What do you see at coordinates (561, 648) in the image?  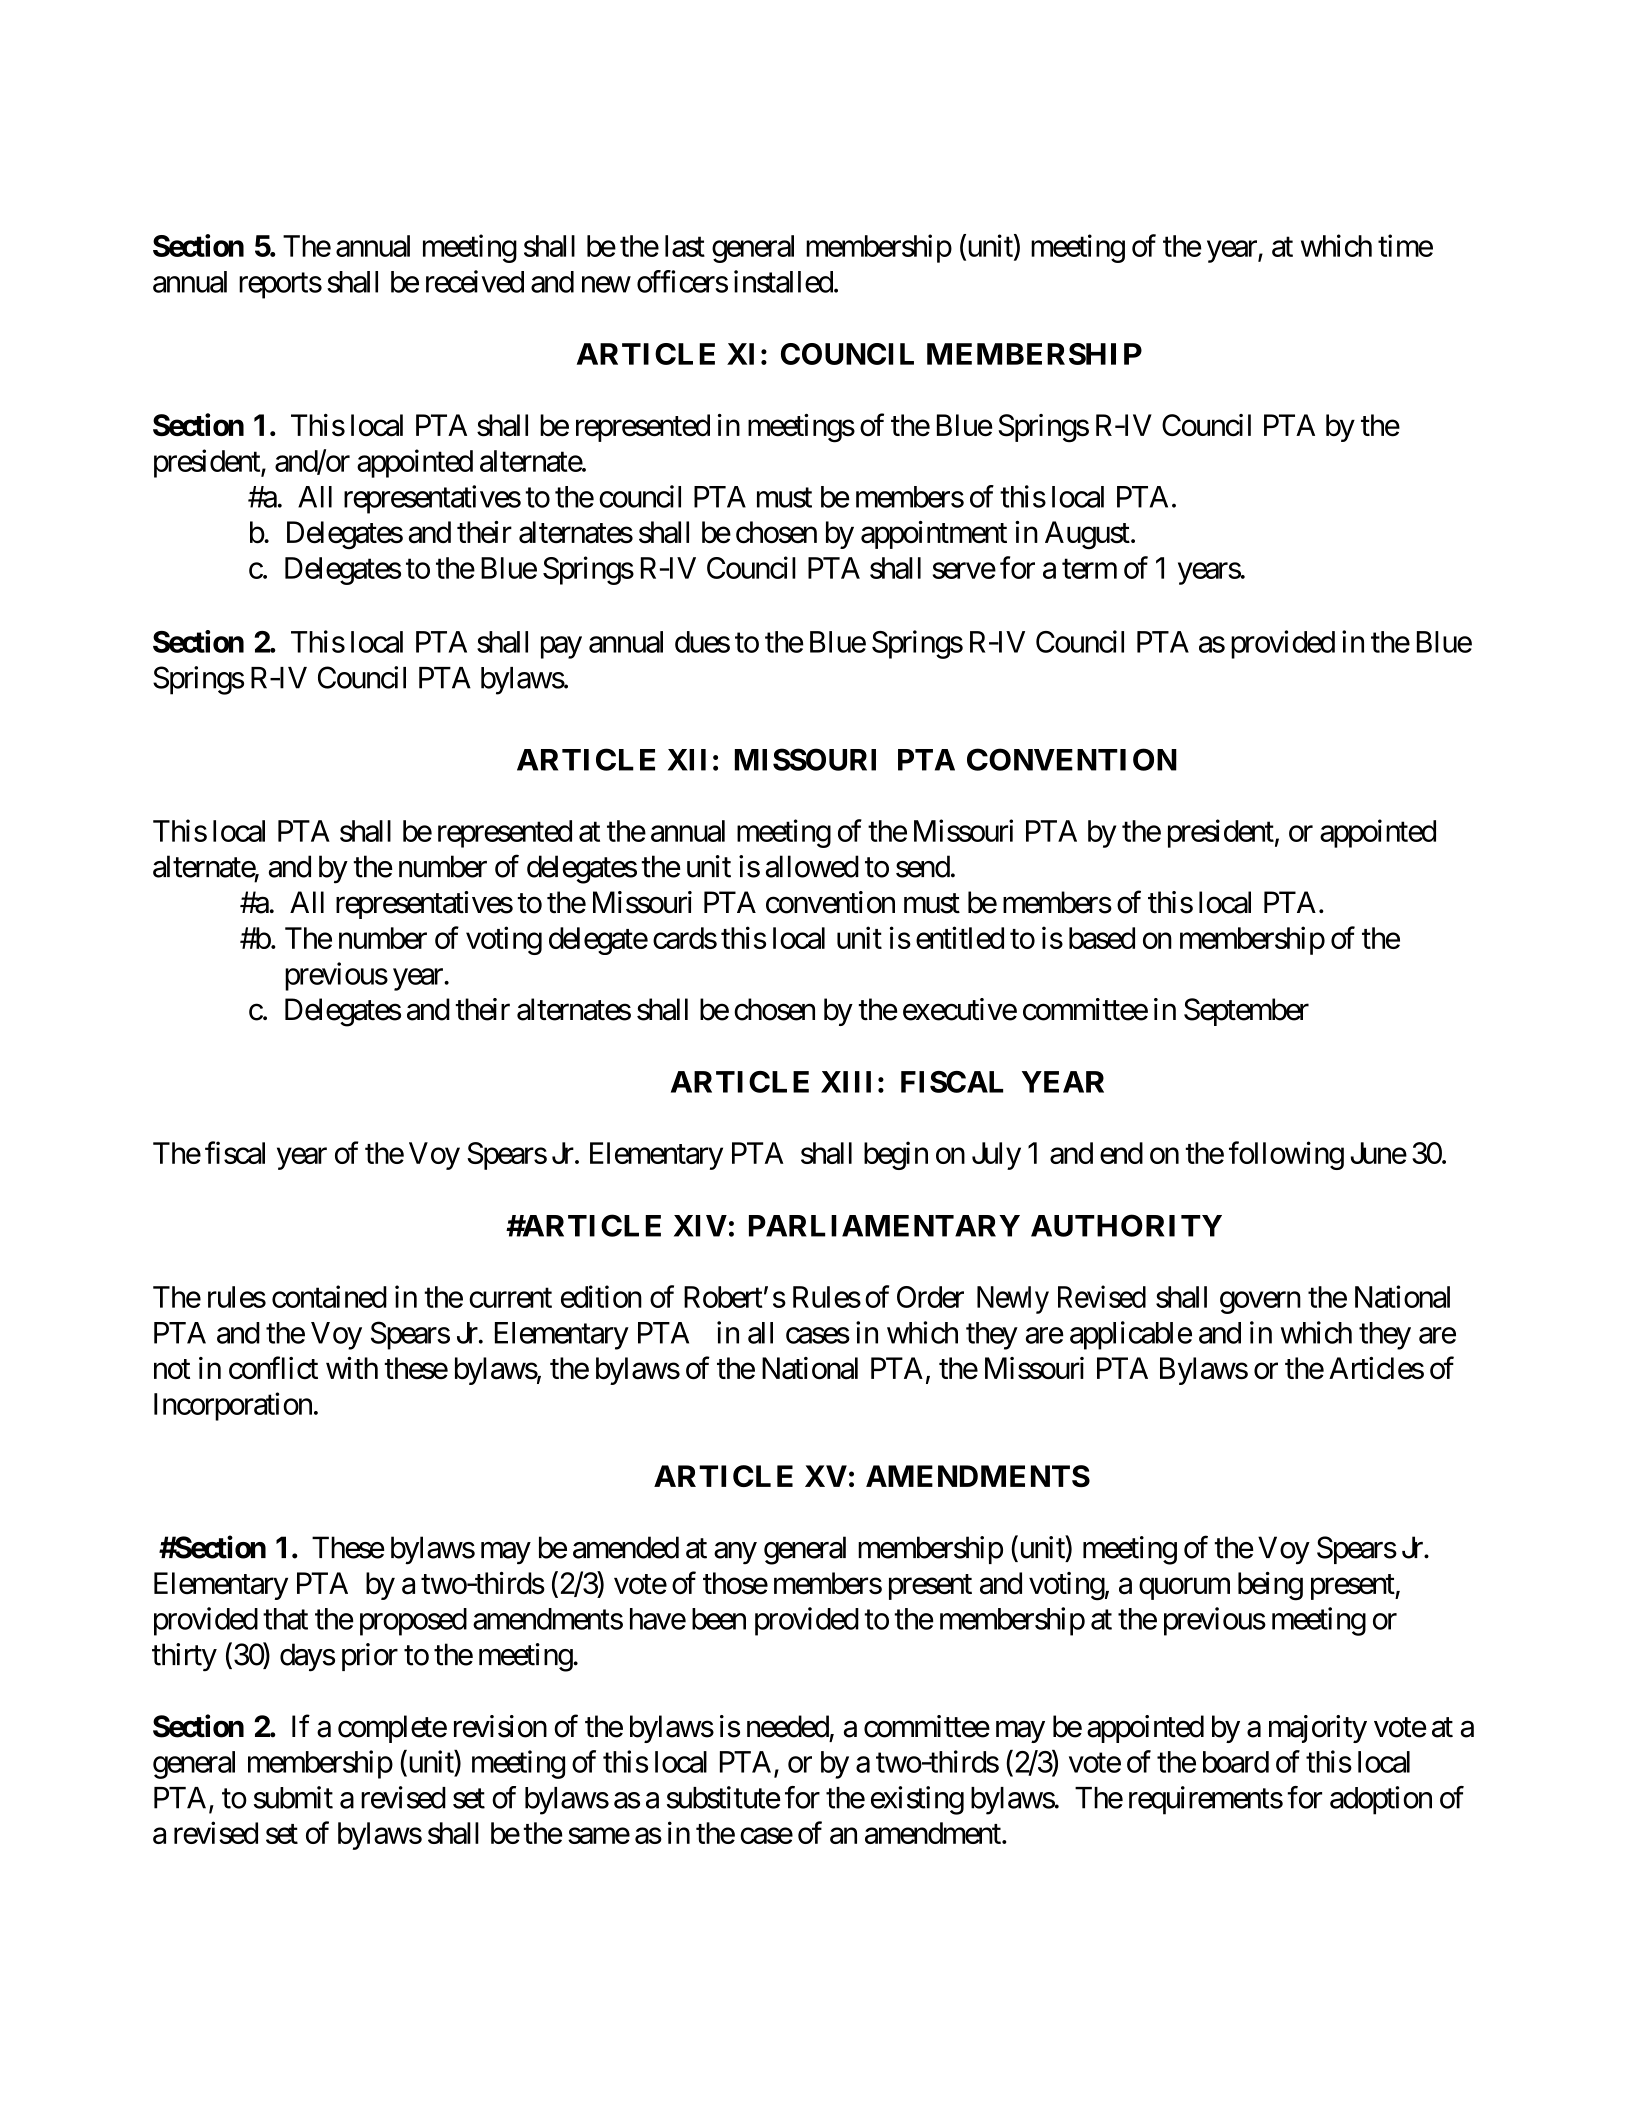 I see `pay` at bounding box center [561, 648].
